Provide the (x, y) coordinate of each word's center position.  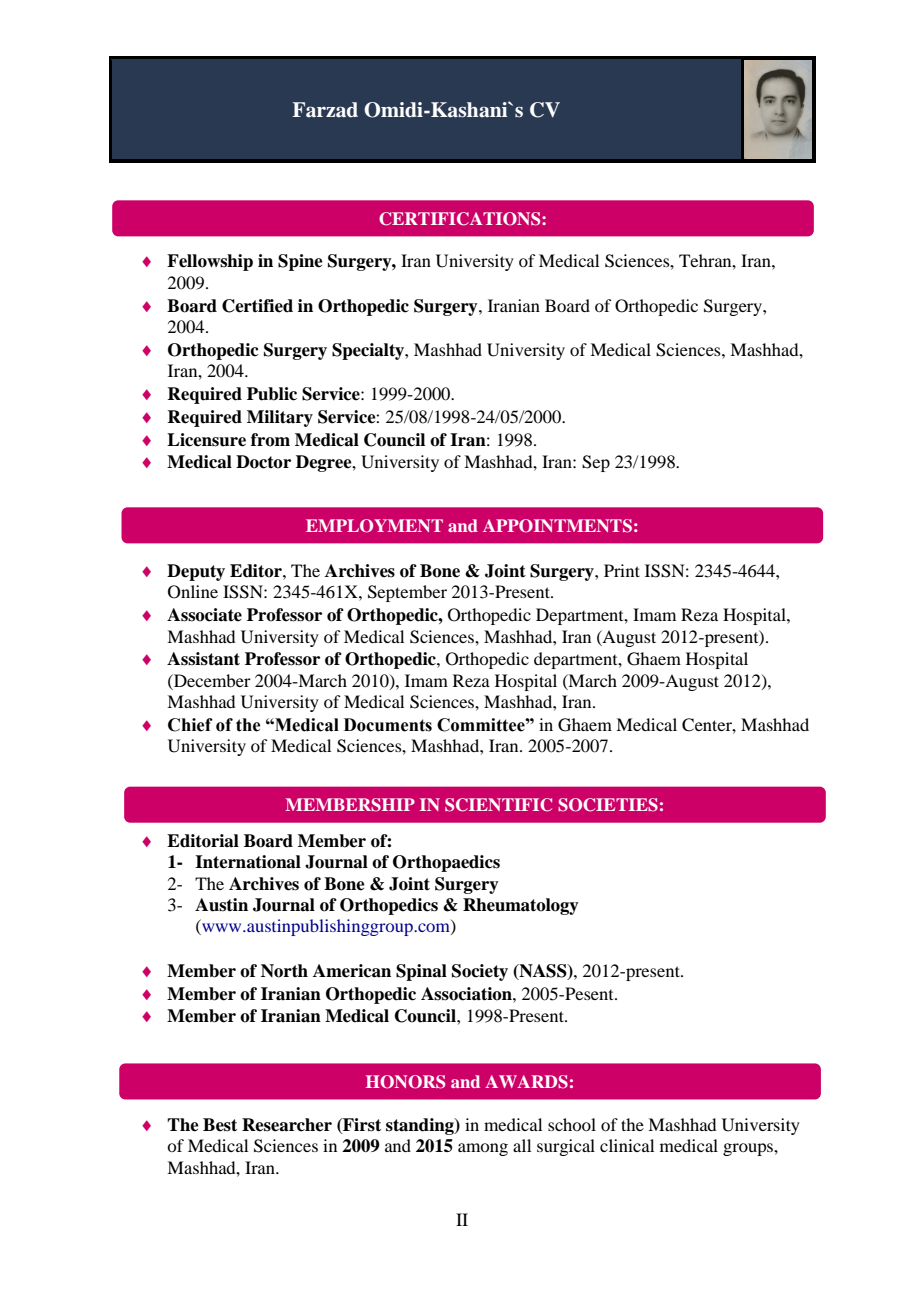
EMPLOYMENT (374, 526)
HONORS (405, 1082)
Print (622, 570)
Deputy (196, 572)
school (572, 1124)
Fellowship (210, 262)
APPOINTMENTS (557, 526)
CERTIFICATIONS (461, 219)
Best (220, 1125)
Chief (190, 725)
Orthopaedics (446, 863)
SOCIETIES (608, 805)
